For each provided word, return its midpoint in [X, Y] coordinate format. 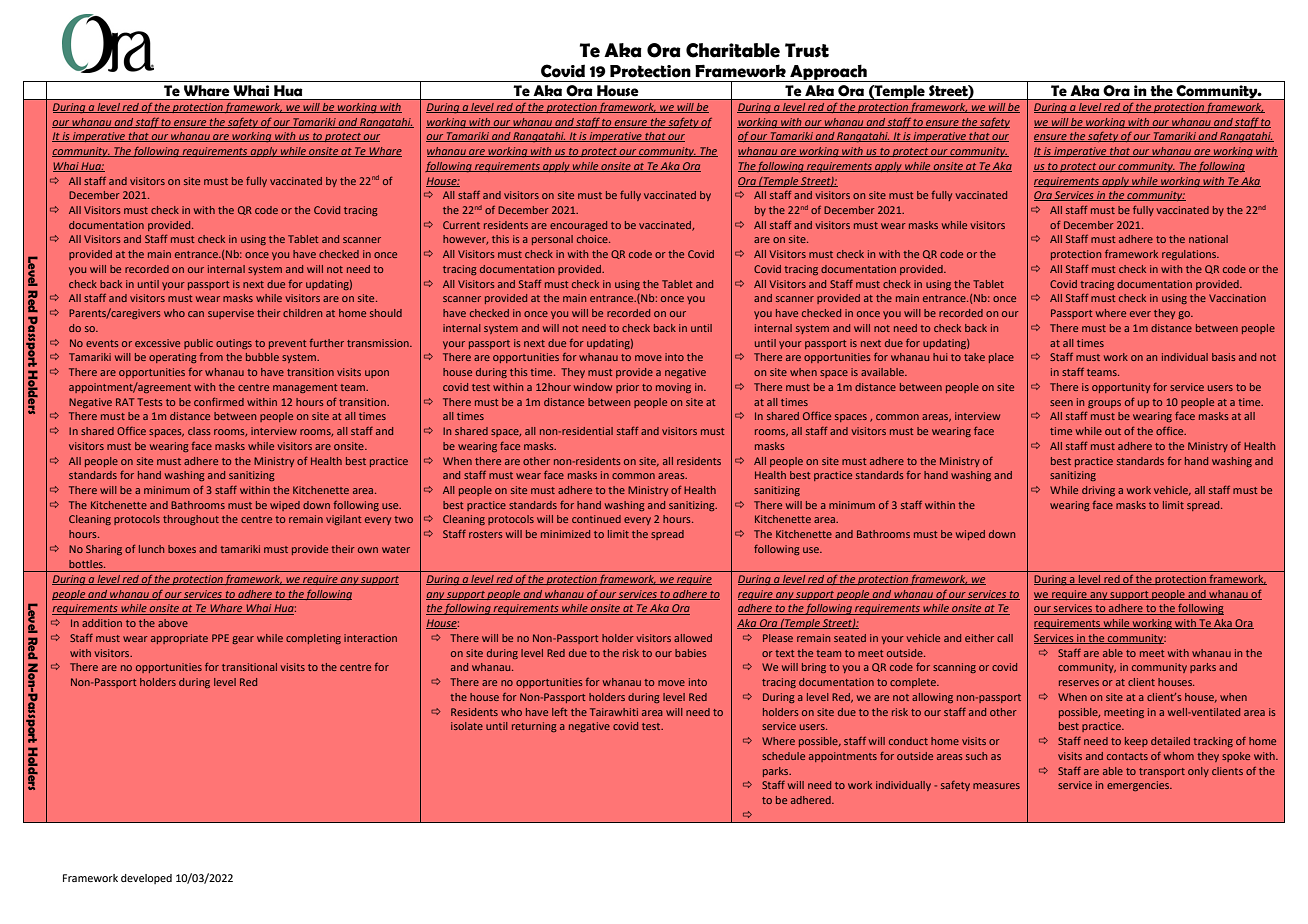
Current [461, 225]
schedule [783, 756]
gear [243, 640]
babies [691, 653]
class [199, 431]
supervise [231, 314]
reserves [1079, 683]
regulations [1190, 255]
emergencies [1139, 786]
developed [146, 879]
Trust [807, 50]
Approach [828, 73]
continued [596, 519]
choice [593, 239]
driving [1098, 491]
